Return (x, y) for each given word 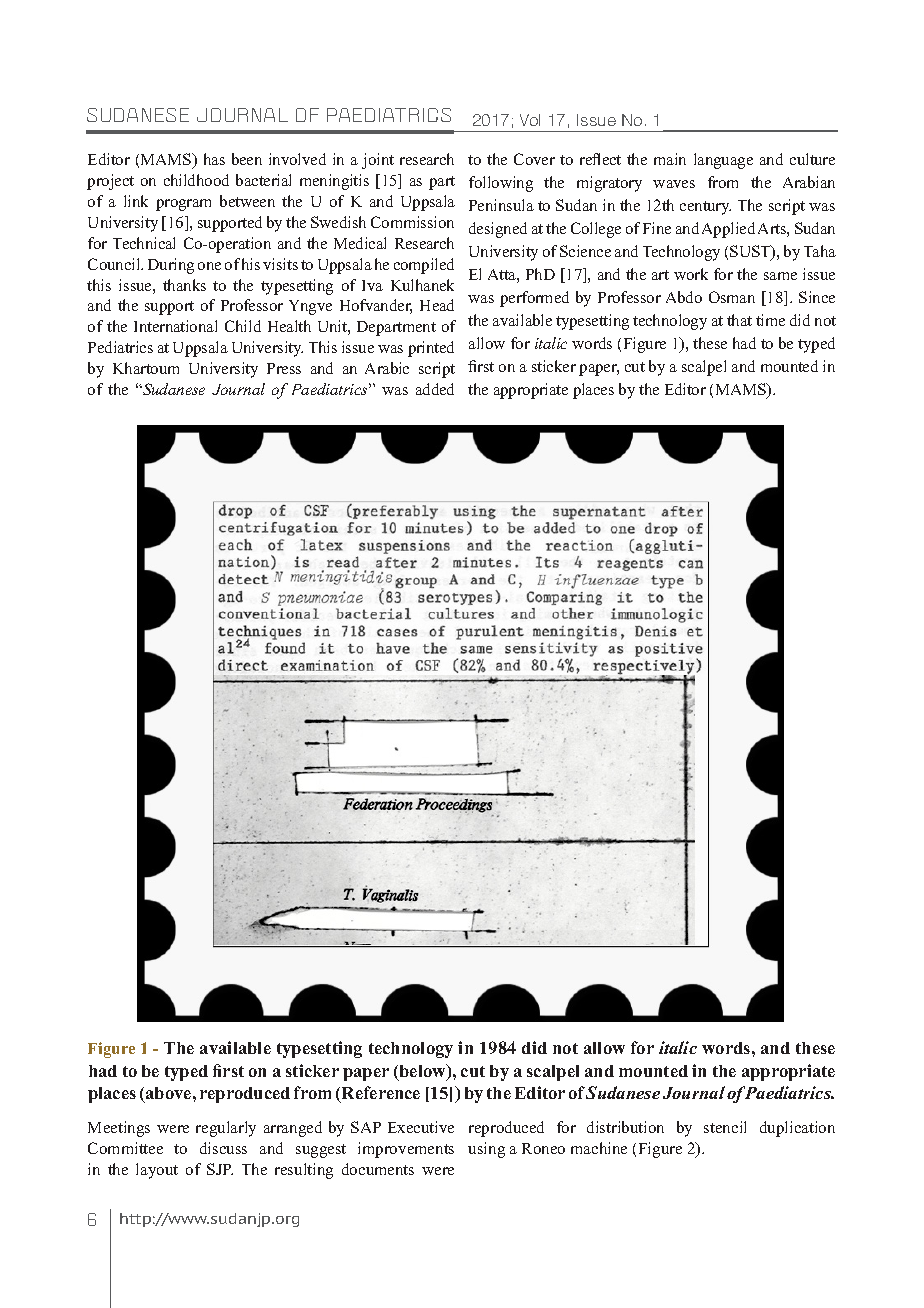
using (486, 1150)
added (435, 389)
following (501, 184)
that (739, 320)
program (183, 205)
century (705, 208)
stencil (725, 1127)
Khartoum (146, 368)
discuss (223, 1148)
